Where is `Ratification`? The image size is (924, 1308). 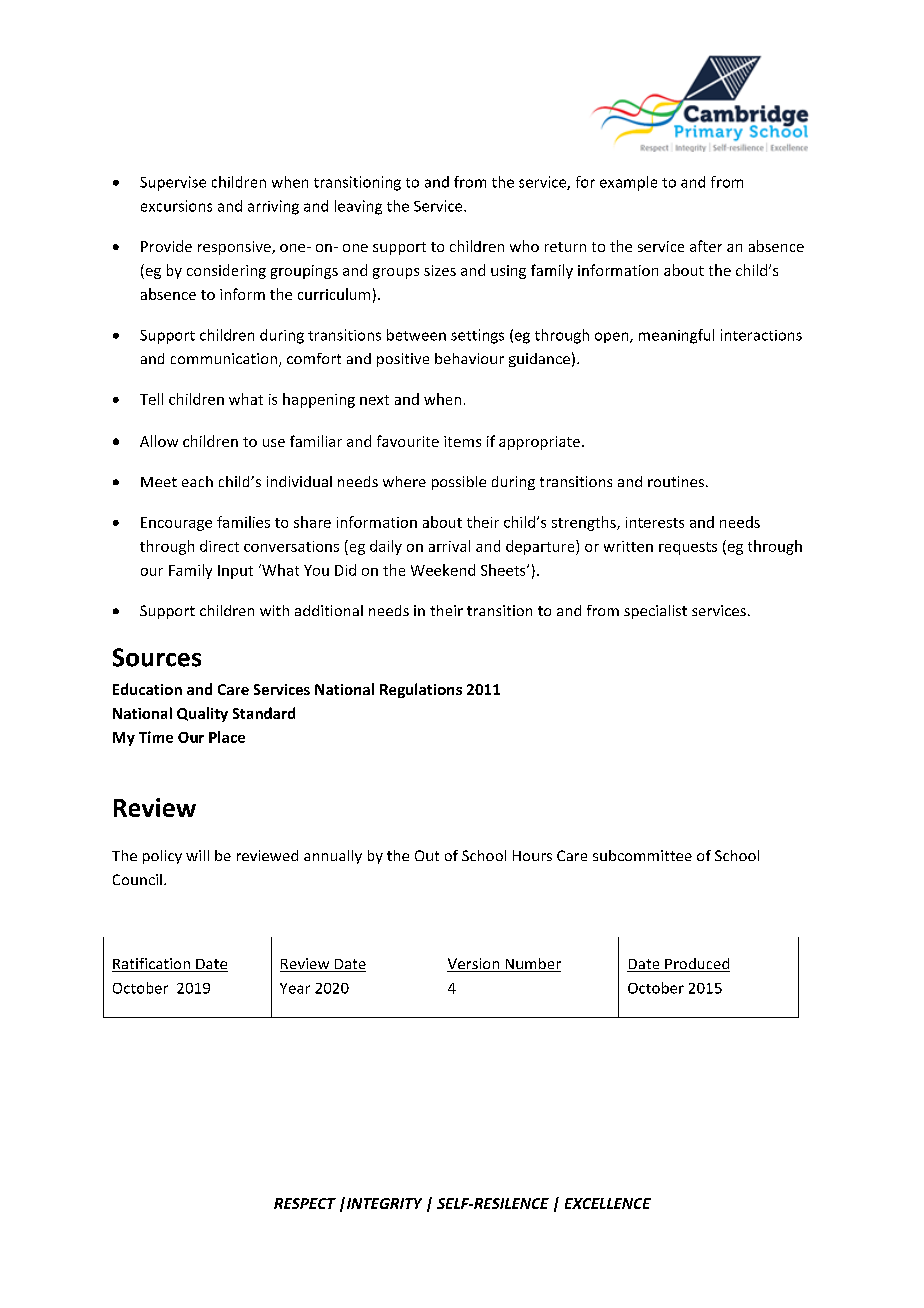
Ratification is located at coordinates (152, 965).
